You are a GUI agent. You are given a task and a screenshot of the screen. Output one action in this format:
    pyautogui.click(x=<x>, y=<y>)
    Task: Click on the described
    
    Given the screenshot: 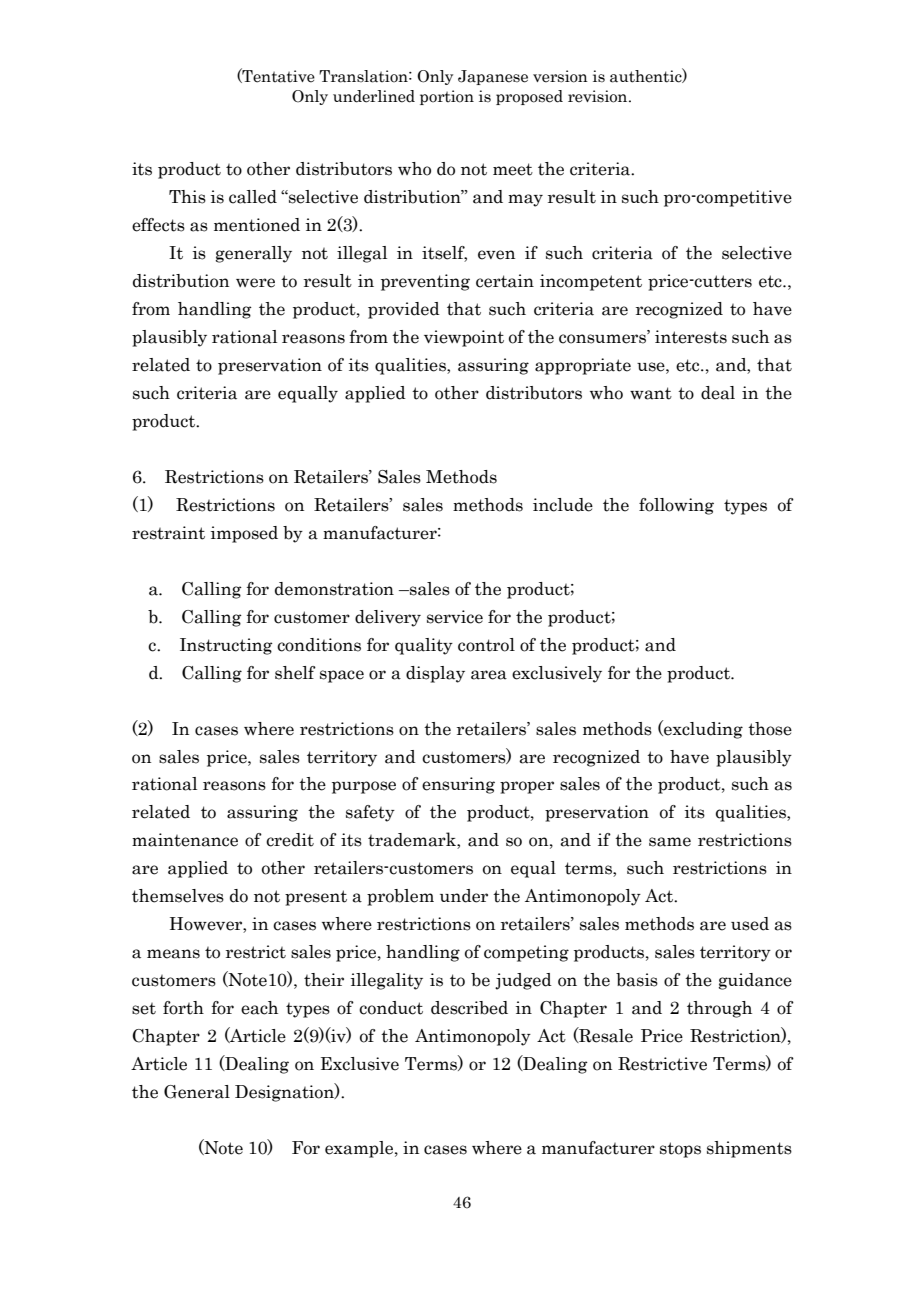 What is the action you would take?
    pyautogui.click(x=469, y=1008)
